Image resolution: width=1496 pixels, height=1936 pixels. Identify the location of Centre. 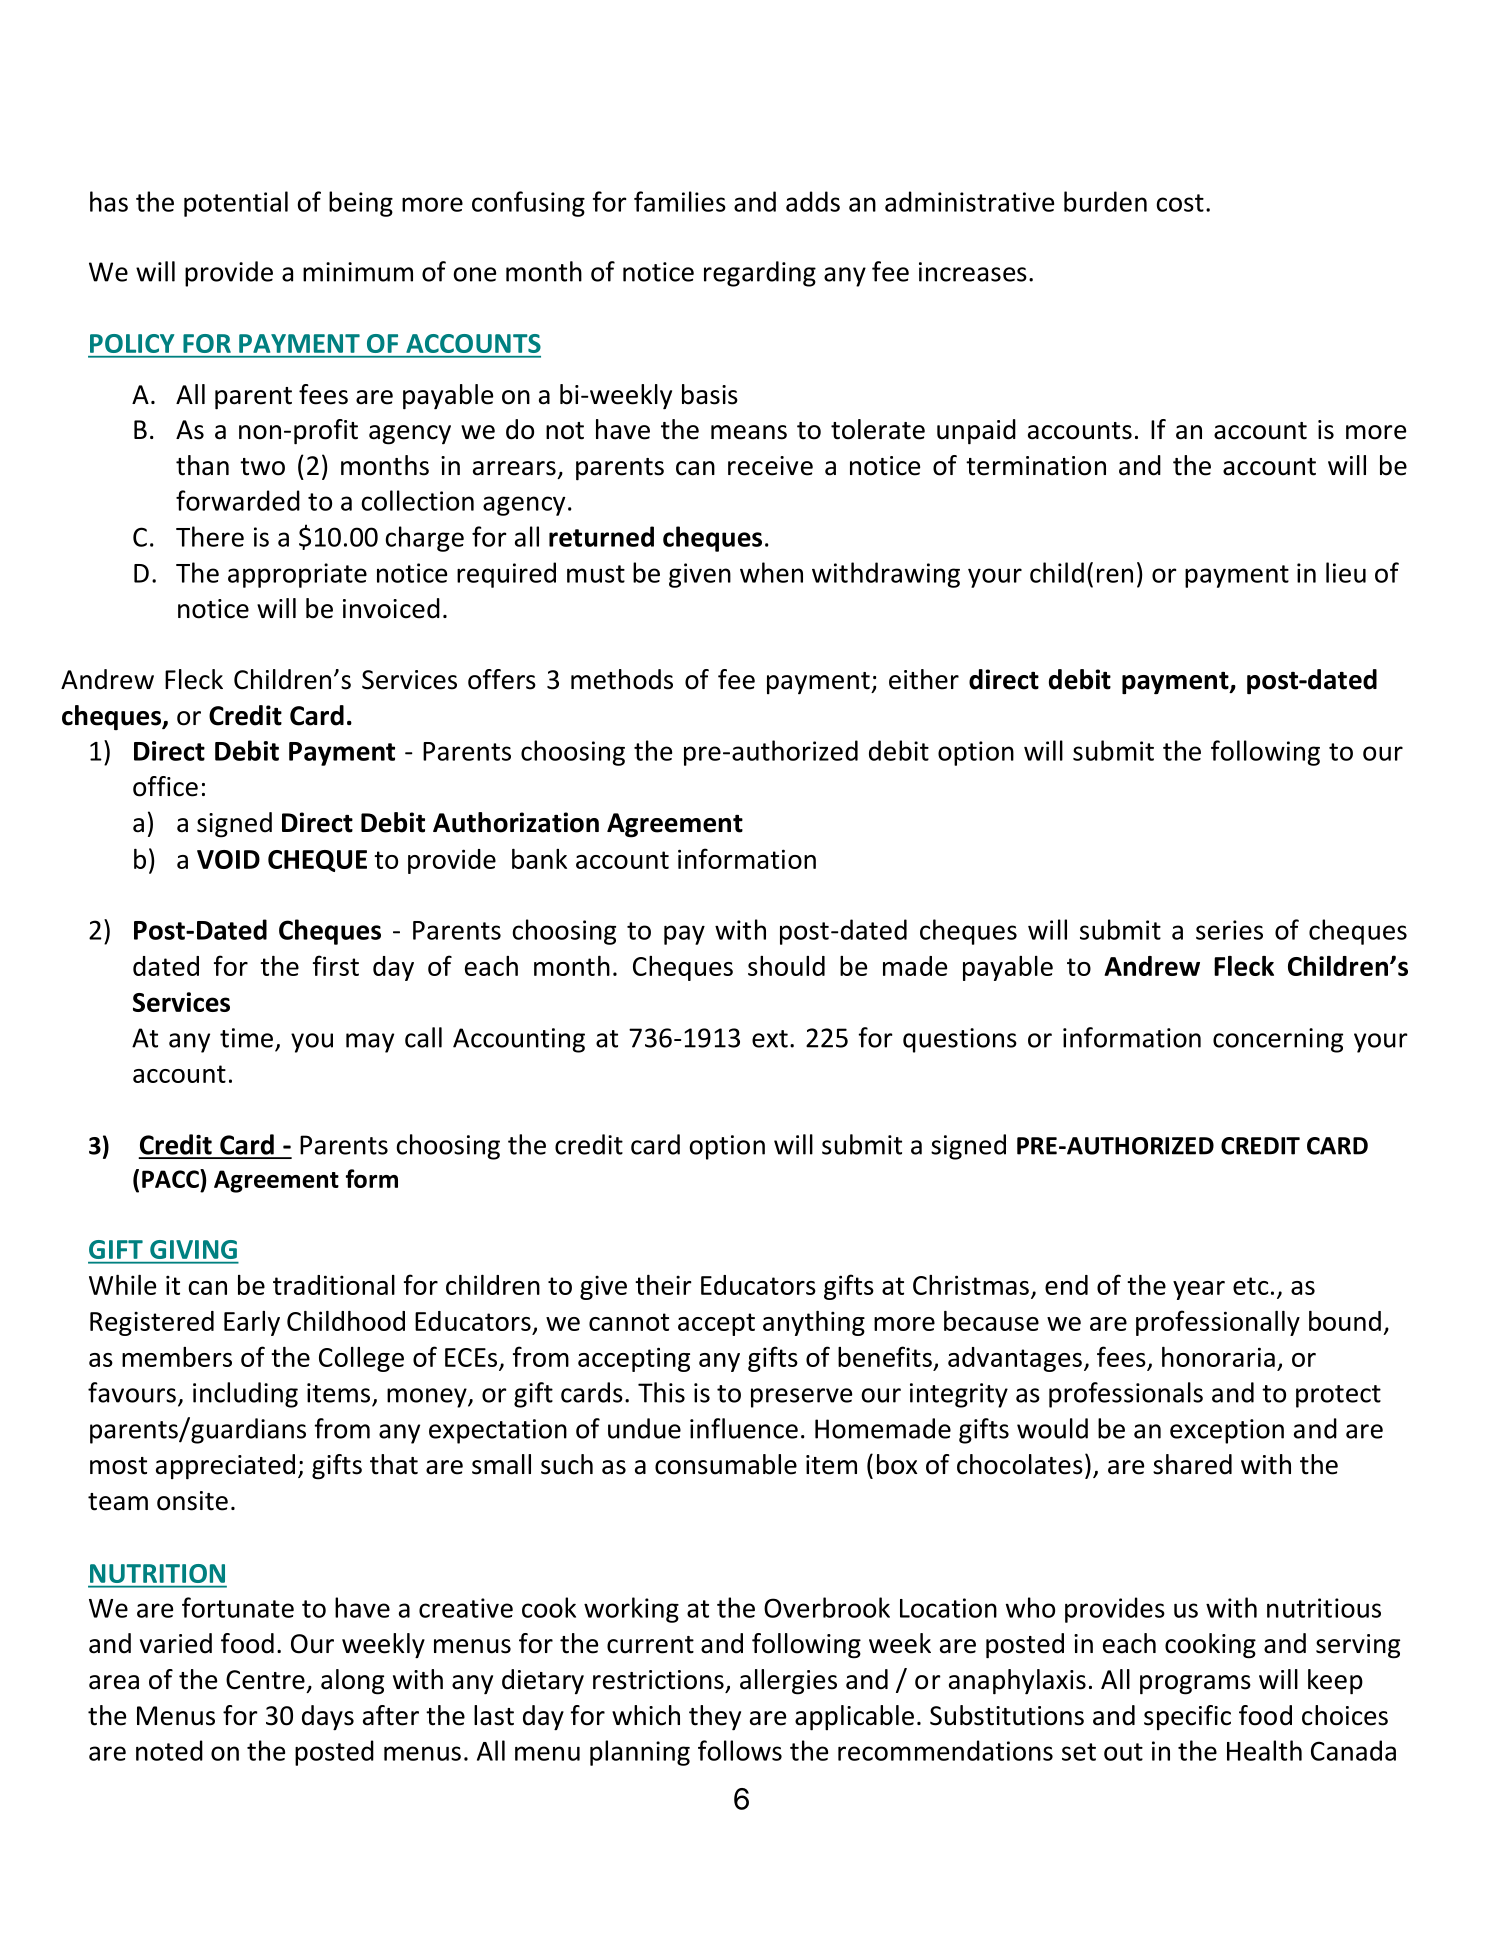
(265, 1680).
